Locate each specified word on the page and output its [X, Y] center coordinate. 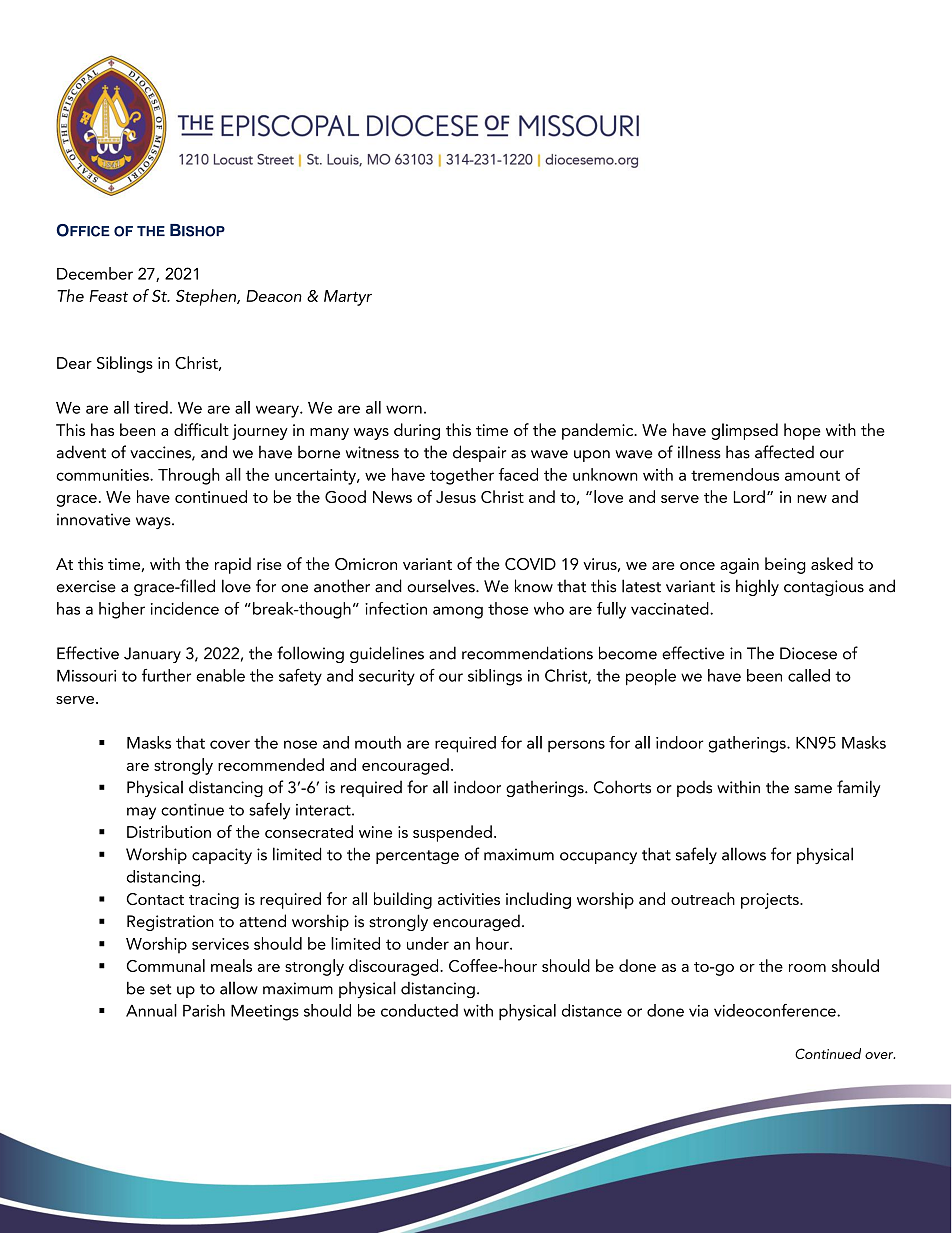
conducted [419, 1010]
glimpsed [744, 431]
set [161, 989]
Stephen [207, 297]
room [807, 968]
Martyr [348, 298]
